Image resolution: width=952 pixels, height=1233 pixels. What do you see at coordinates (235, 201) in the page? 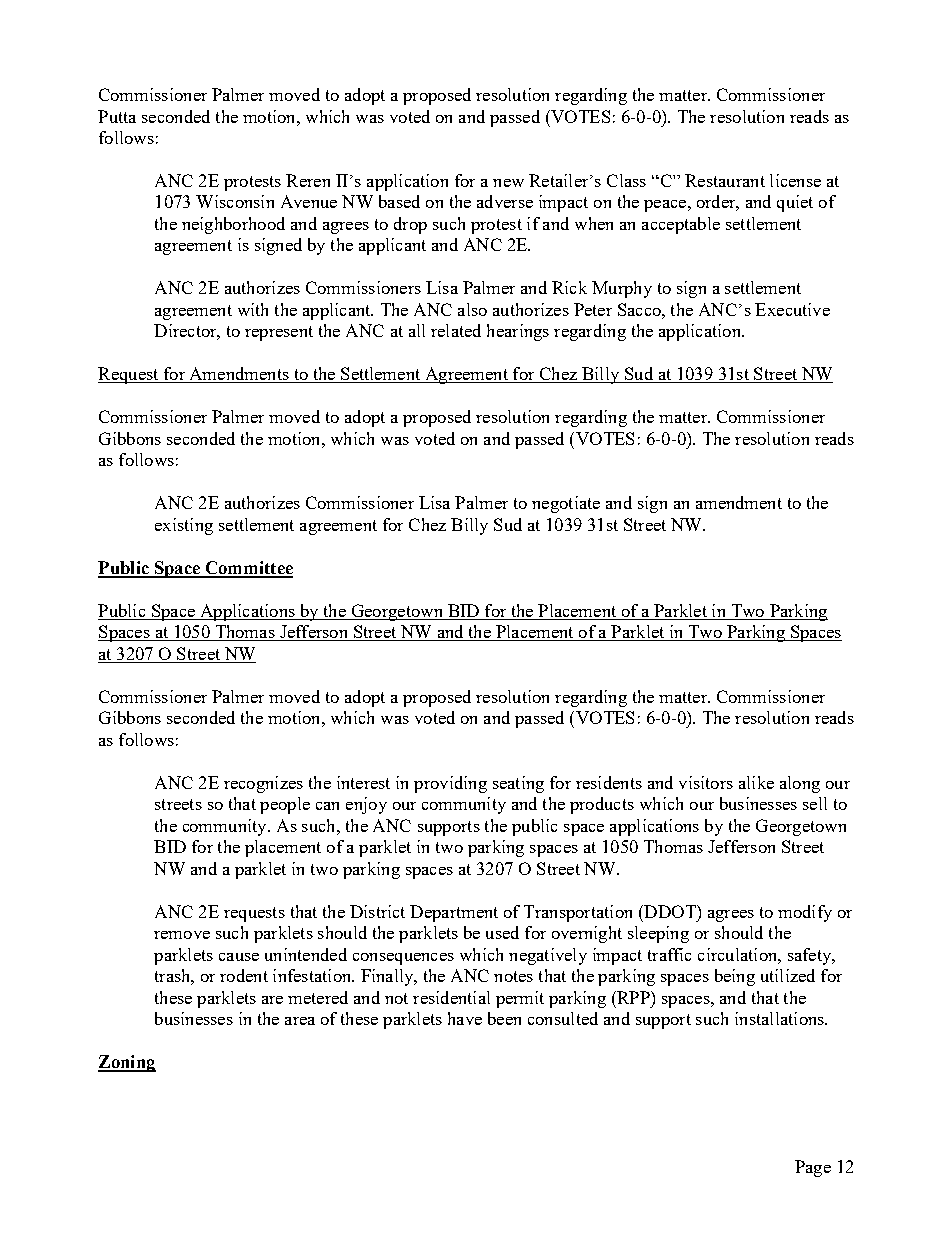
I see `Wisconsin` at bounding box center [235, 201].
